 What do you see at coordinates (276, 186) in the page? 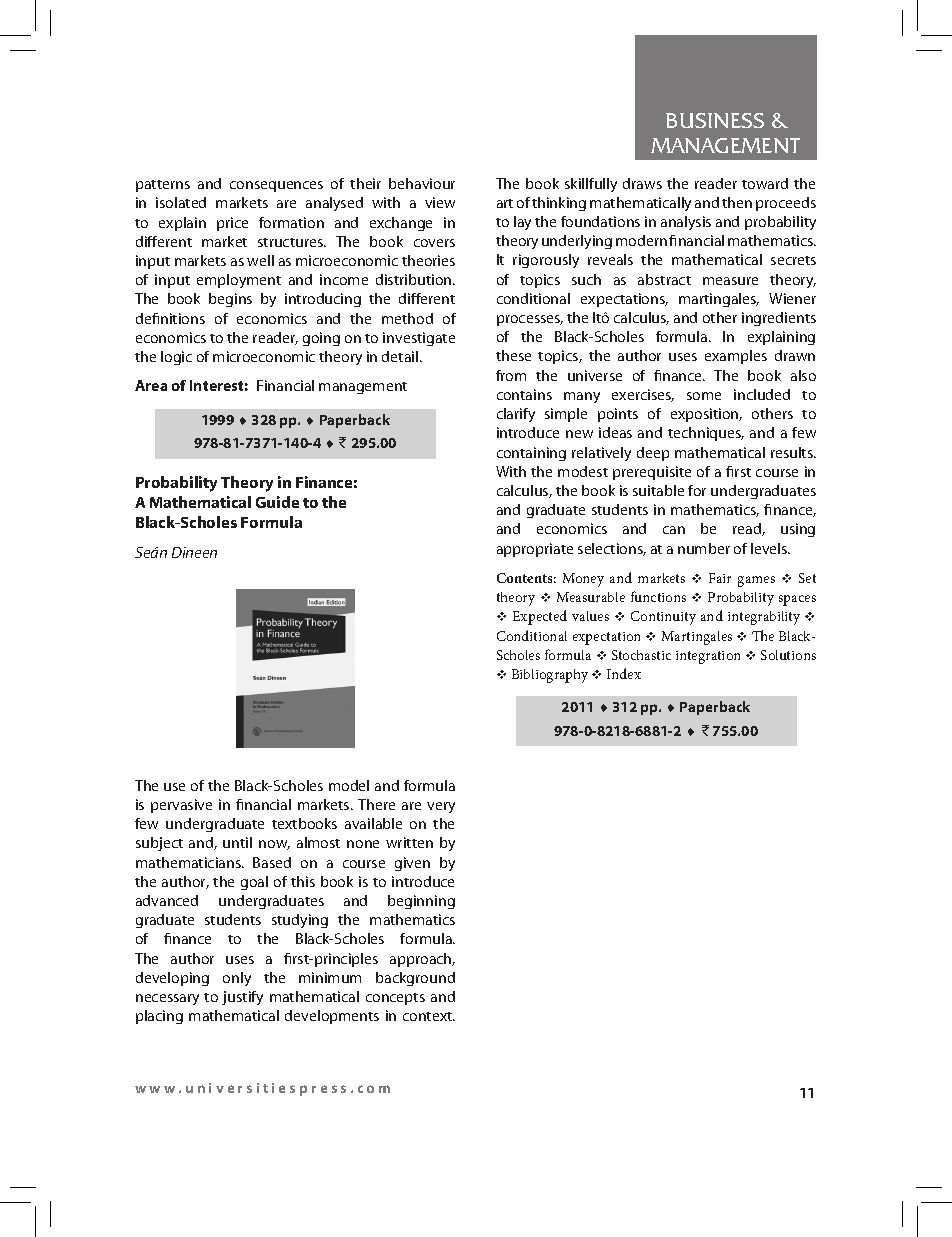
I see `consequences` at bounding box center [276, 186].
